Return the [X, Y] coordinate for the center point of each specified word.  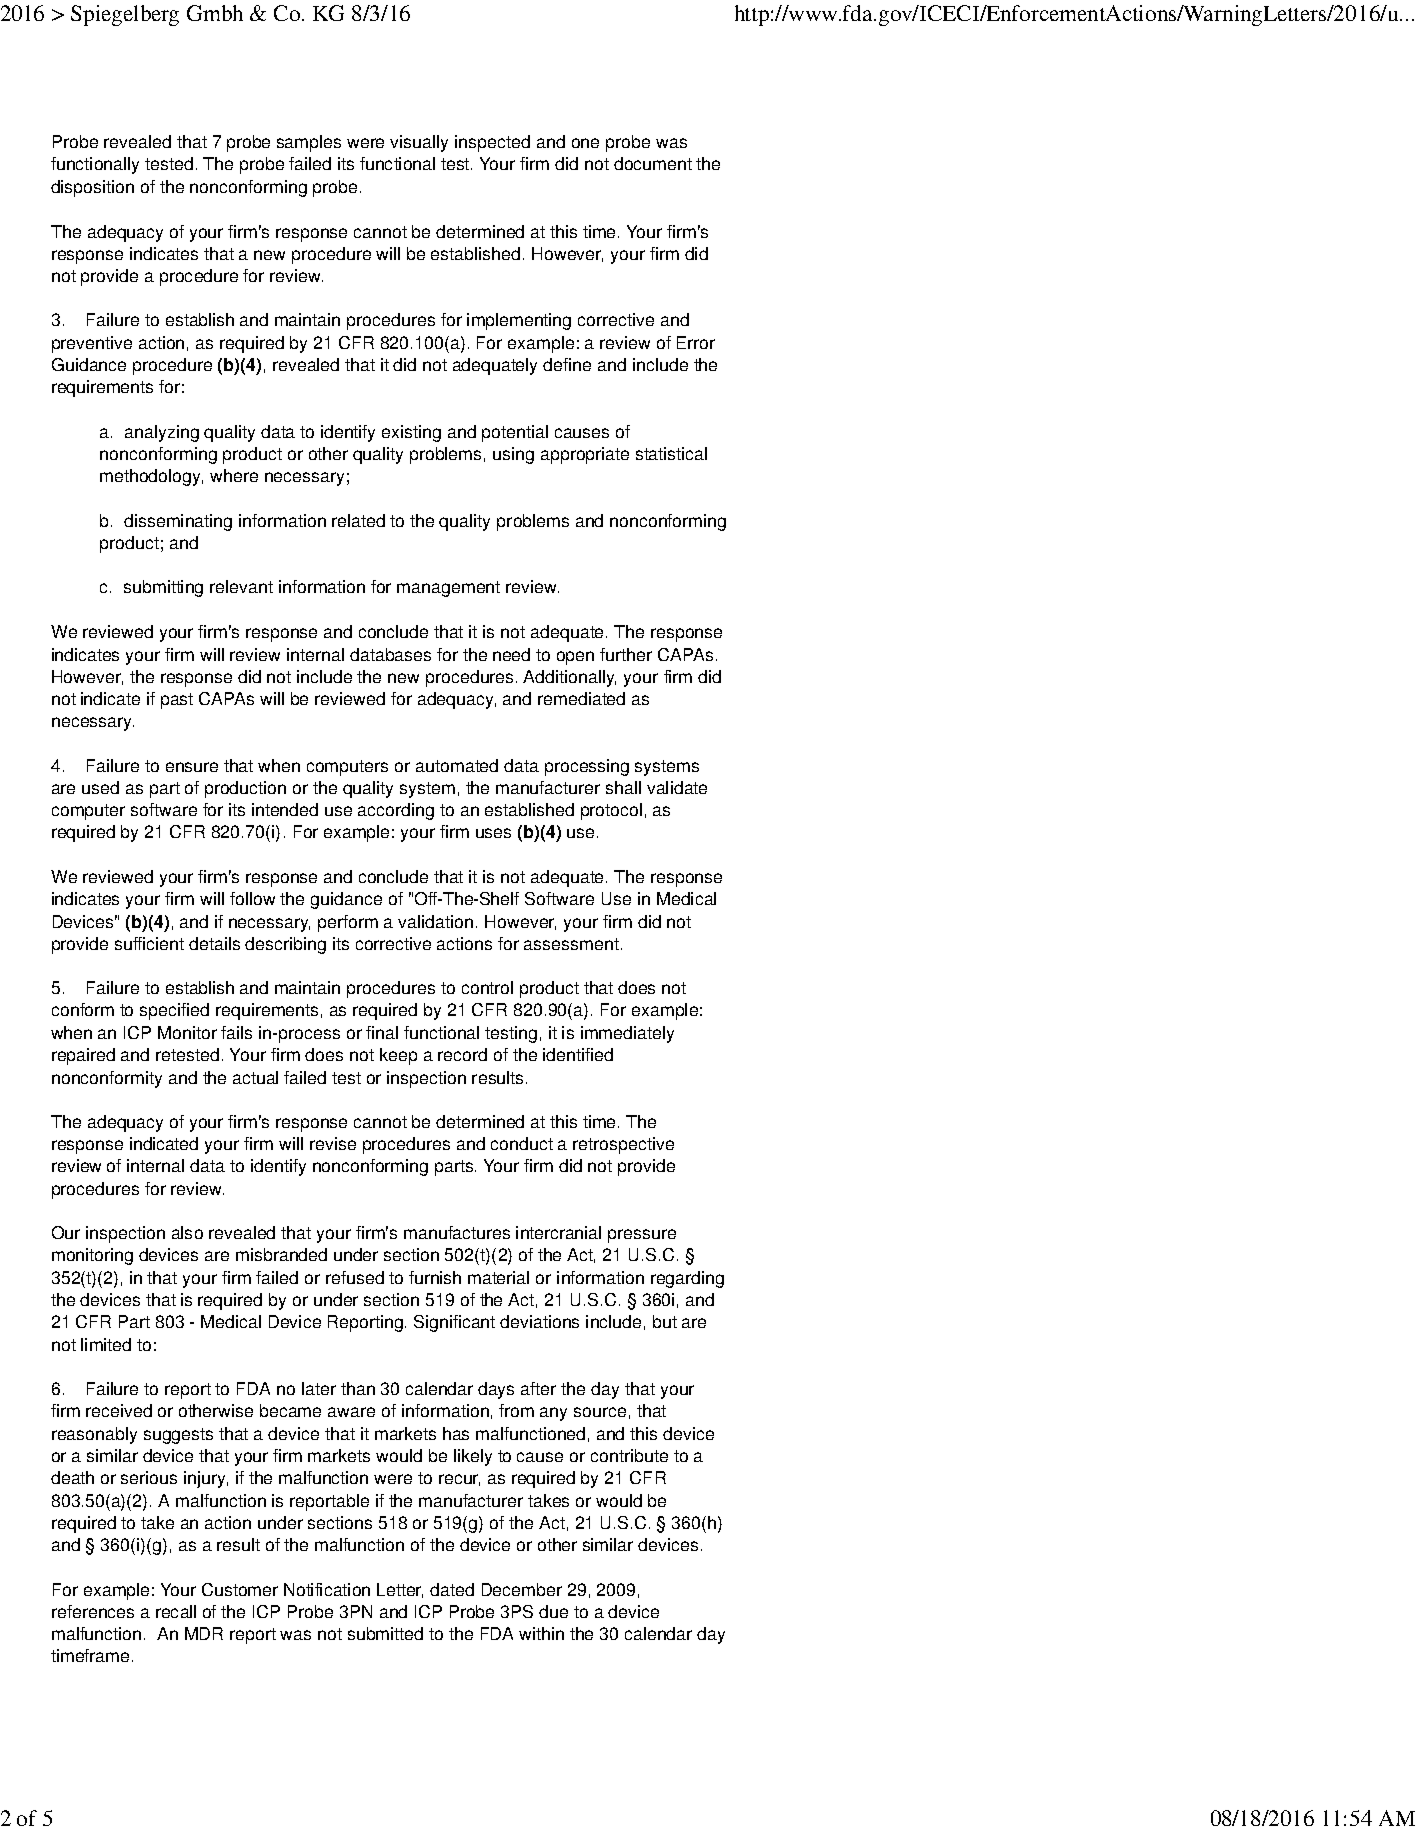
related [358, 520]
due [553, 1611]
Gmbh [215, 13]
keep [398, 1056]
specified [174, 1011]
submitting [163, 588]
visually [419, 143]
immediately [627, 1034]
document [653, 163]
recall [176, 1611]
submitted [385, 1633]
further [626, 654]
